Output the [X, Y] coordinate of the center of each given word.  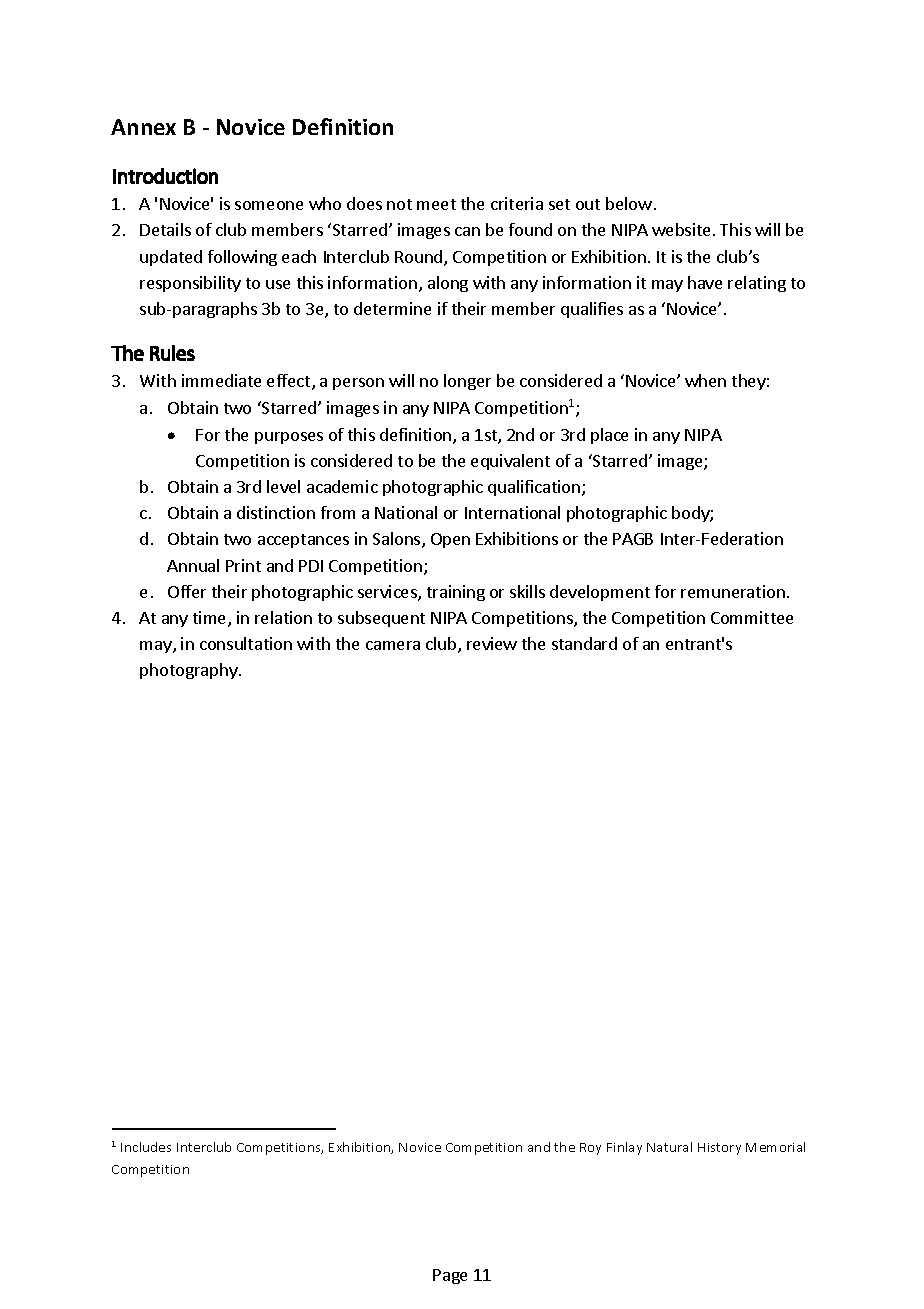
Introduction [165, 176]
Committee [752, 617]
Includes [146, 1147]
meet [436, 204]
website [683, 229]
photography [190, 671]
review [492, 643]
